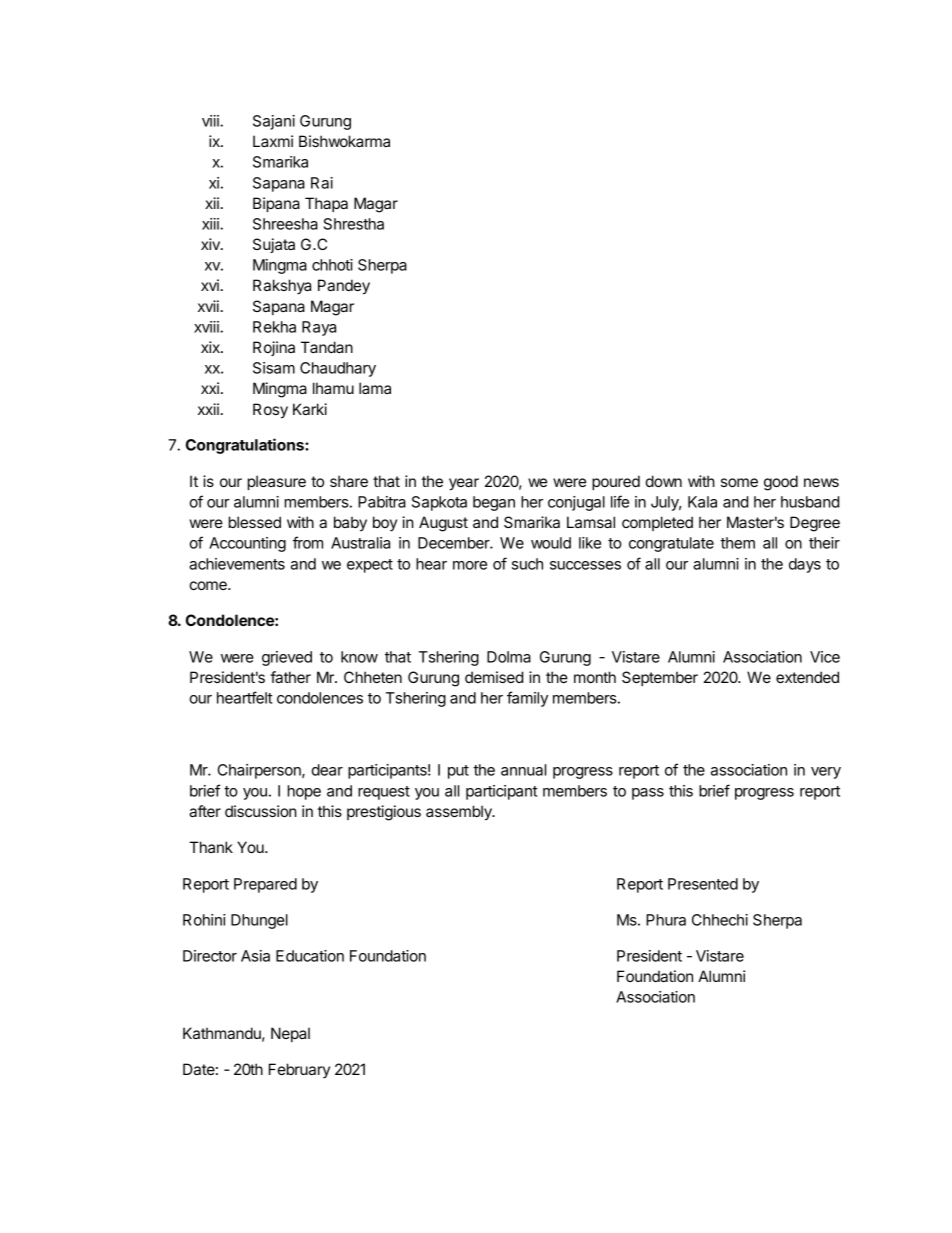 This page has width=952, height=1233. What do you see at coordinates (322, 183) in the page?
I see `Rai` at bounding box center [322, 183].
